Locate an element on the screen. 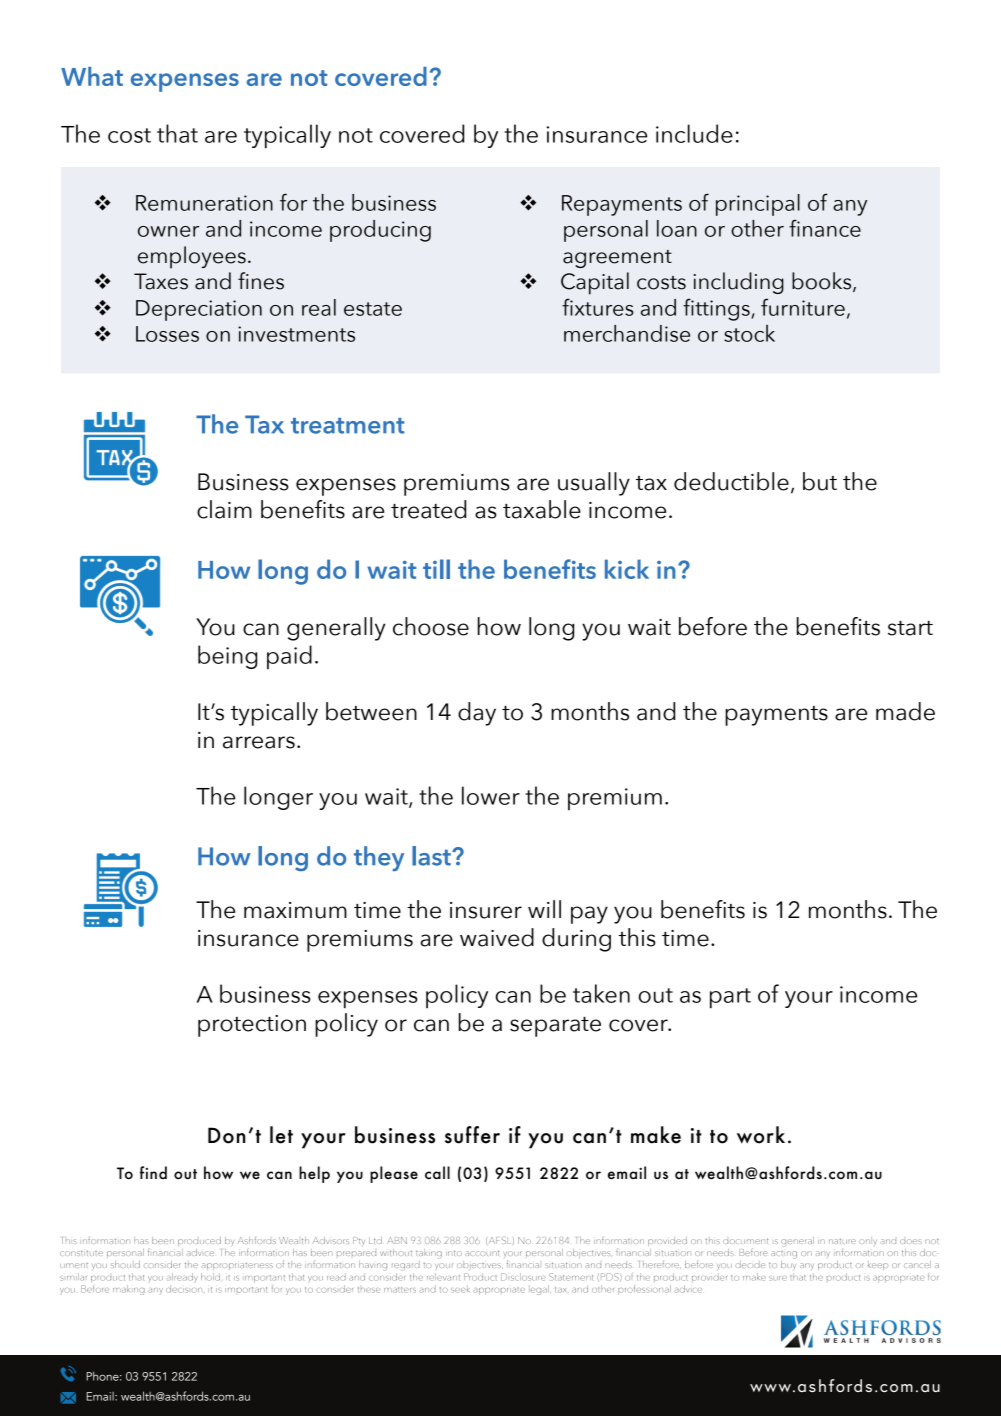 The width and height of the screenshot is (1001, 1416). part is located at coordinates (730, 998).
